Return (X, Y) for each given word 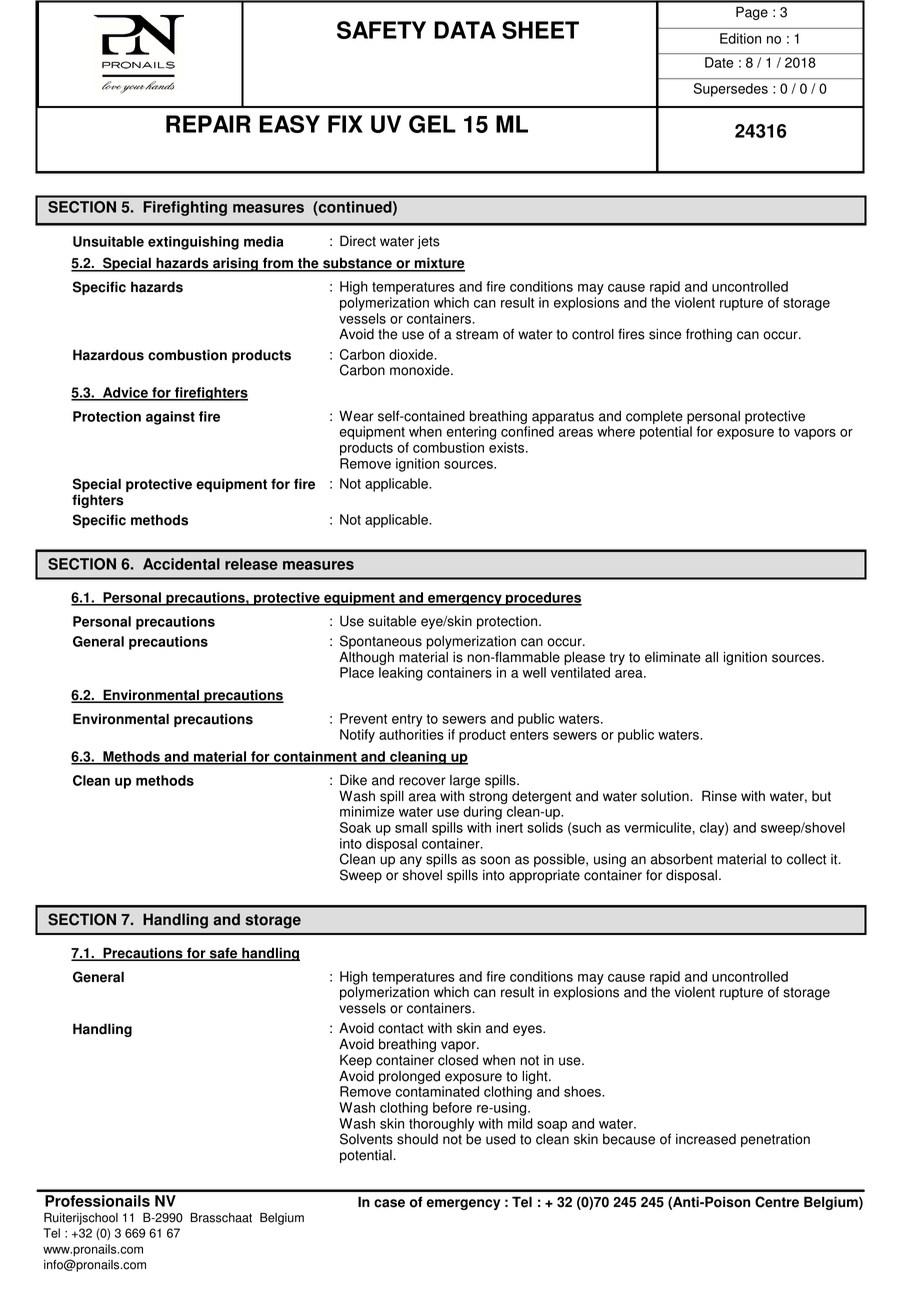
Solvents (366, 1139)
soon (495, 860)
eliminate (673, 657)
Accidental (181, 564)
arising (235, 264)
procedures (543, 599)
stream (477, 334)
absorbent (682, 859)
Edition (740, 38)
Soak (355, 827)
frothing (709, 335)
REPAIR (208, 124)
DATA (465, 30)
